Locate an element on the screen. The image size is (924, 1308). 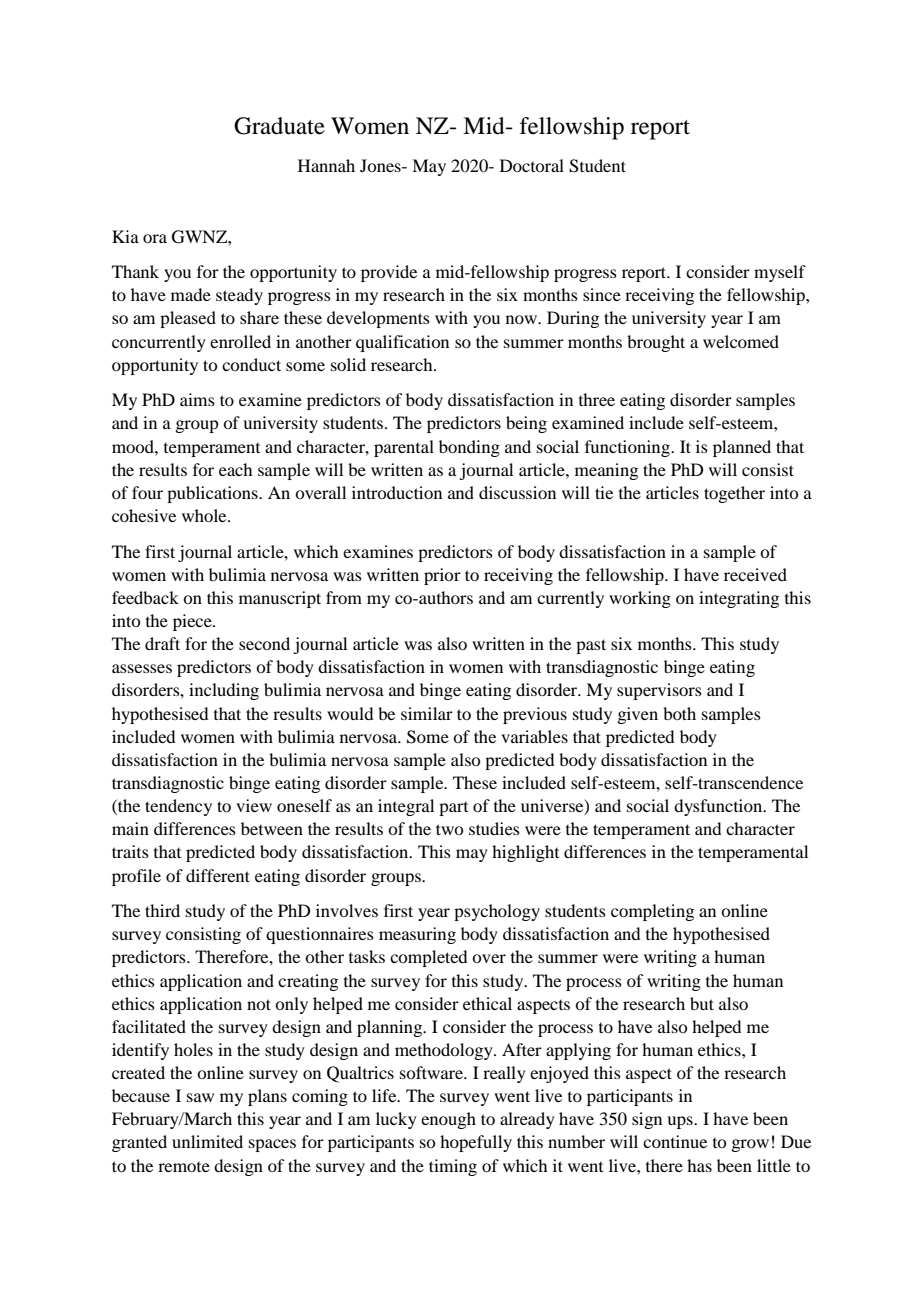
Graduate is located at coordinates (279, 126).
